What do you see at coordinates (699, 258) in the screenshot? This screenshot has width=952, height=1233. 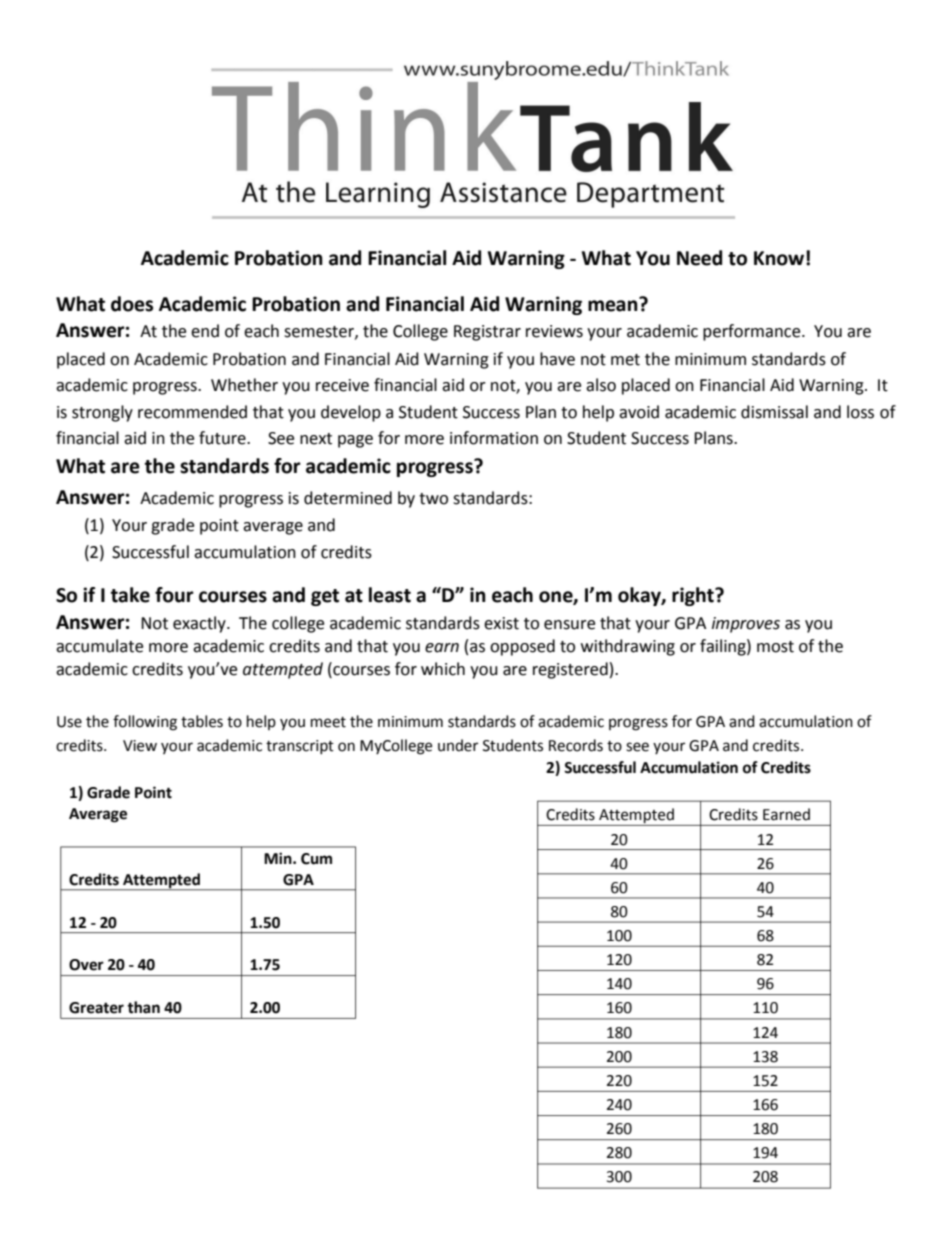 I see `Need` at bounding box center [699, 258].
